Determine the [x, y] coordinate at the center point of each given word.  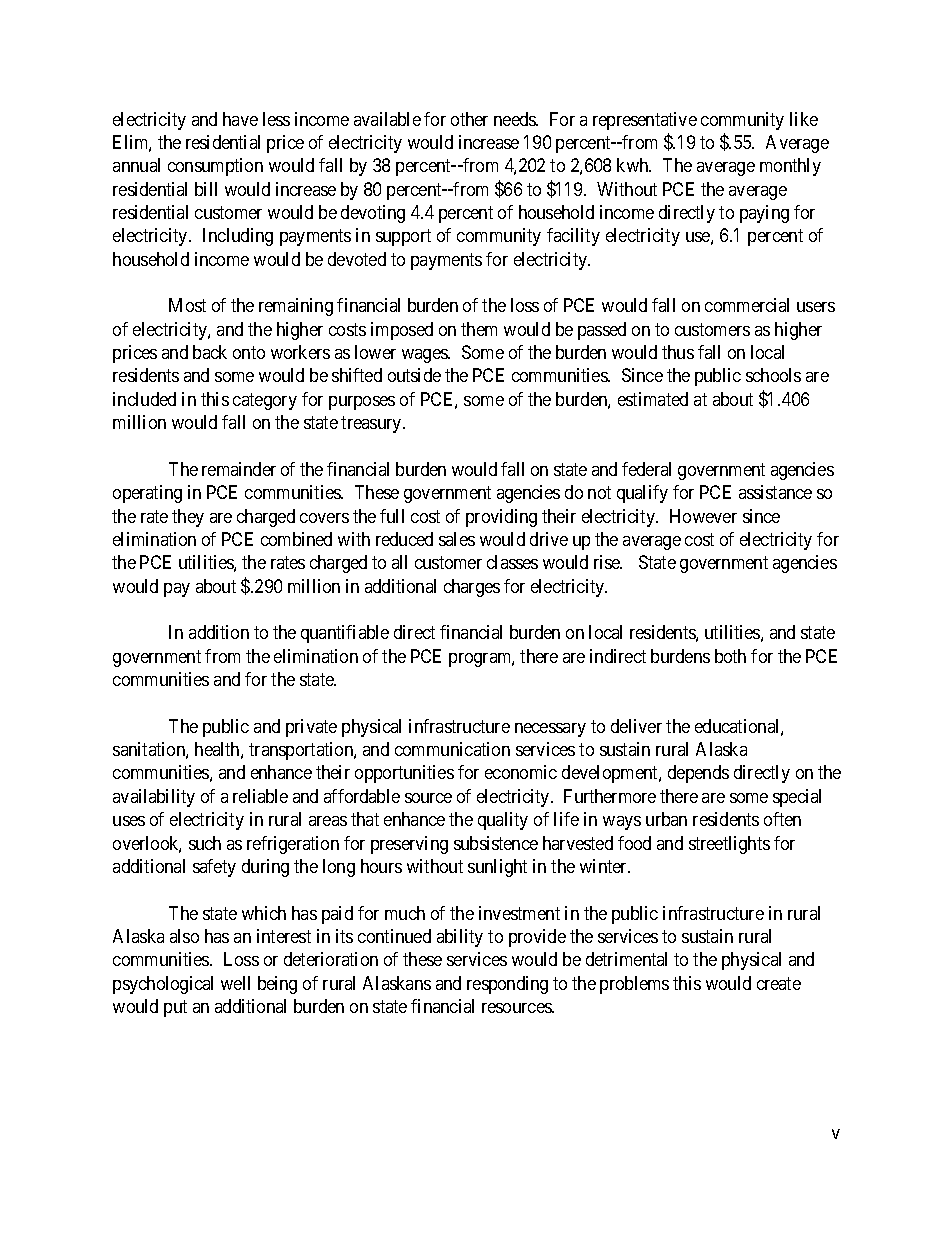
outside [414, 375]
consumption [215, 167]
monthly [790, 167]
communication [452, 749]
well [235, 983]
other [469, 119]
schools [773, 375]
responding [507, 985]
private [311, 728]
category [265, 401]
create [779, 983]
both [730, 656]
